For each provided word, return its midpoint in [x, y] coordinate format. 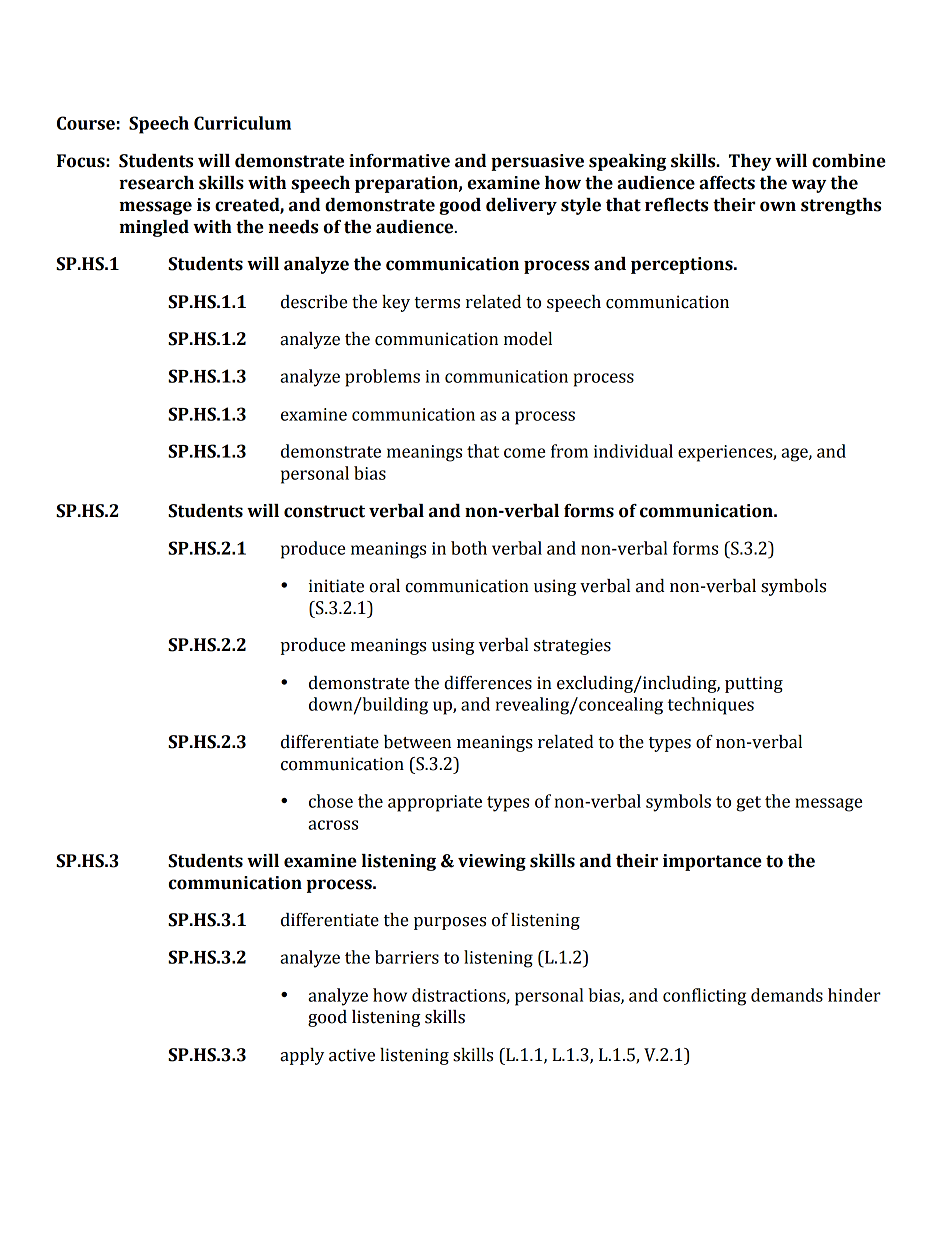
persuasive [537, 162]
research [156, 183]
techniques [711, 706]
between [417, 742]
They [750, 162]
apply [302, 1056]
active [352, 1055]
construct [324, 511]
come [524, 453]
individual [633, 451]
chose [331, 801]
